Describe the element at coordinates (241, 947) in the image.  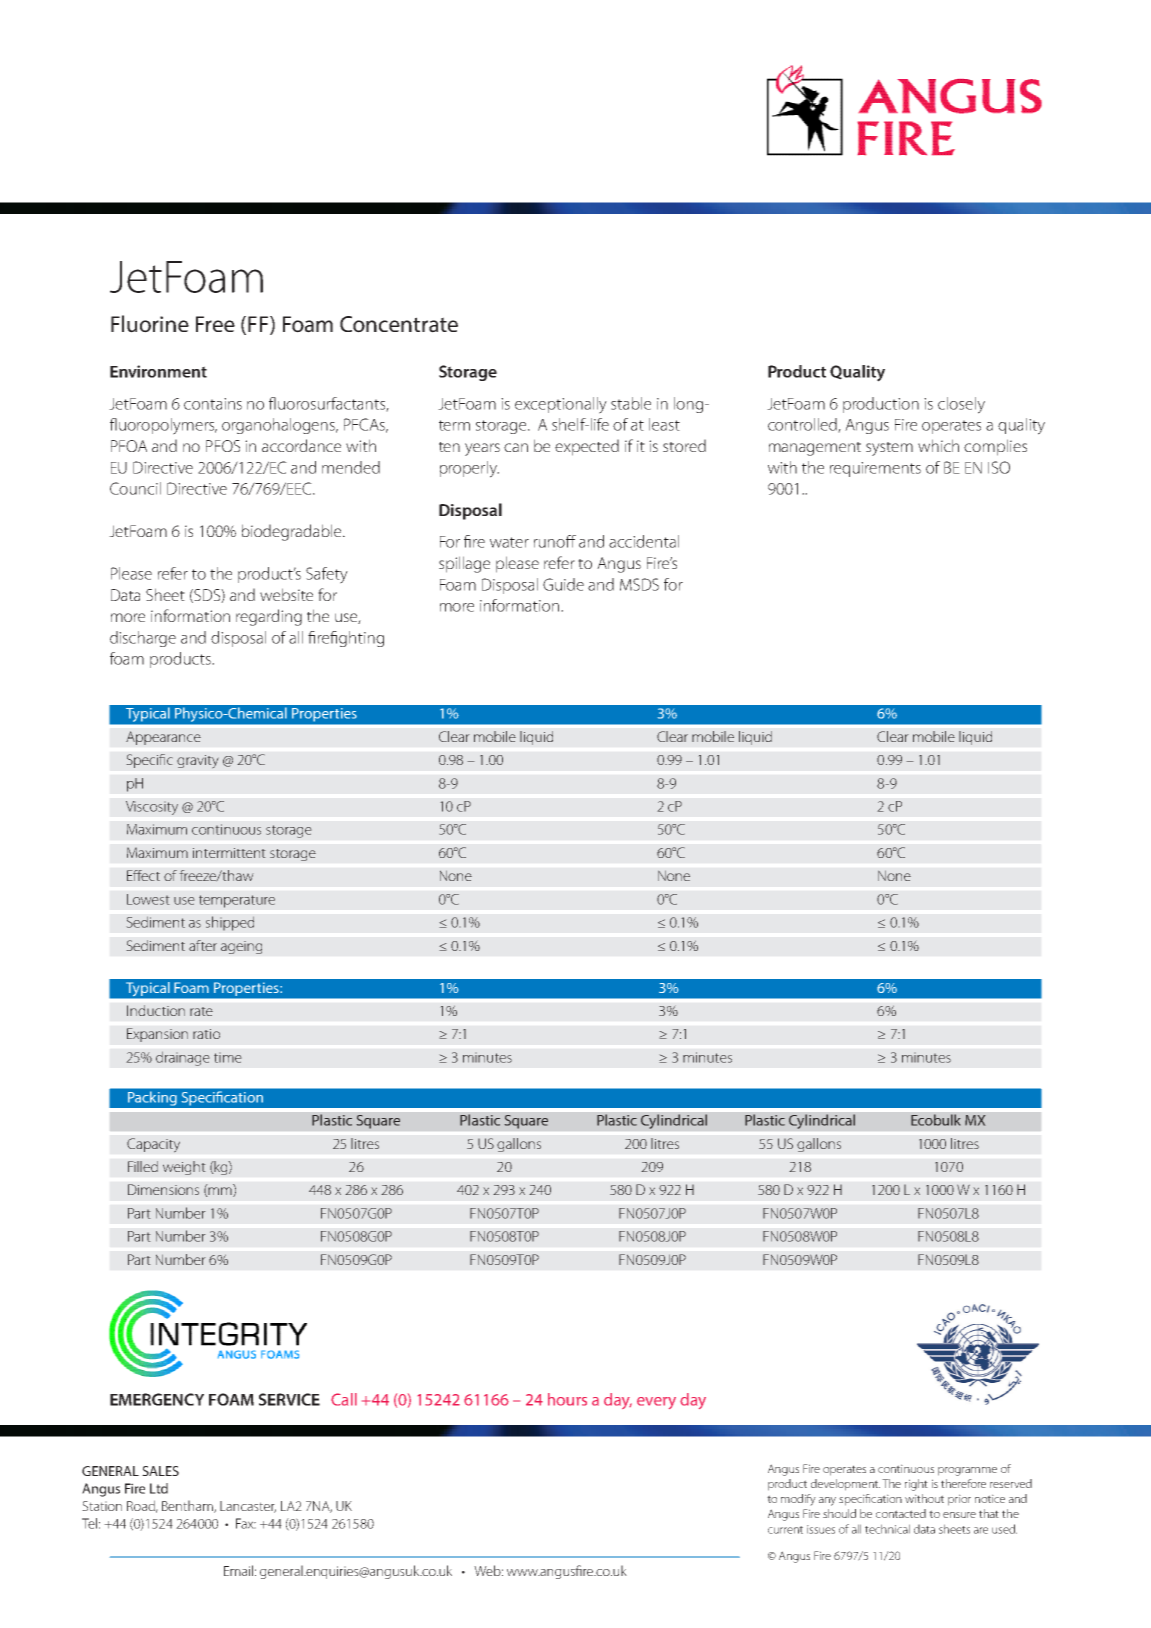
I see `ageing` at that location.
